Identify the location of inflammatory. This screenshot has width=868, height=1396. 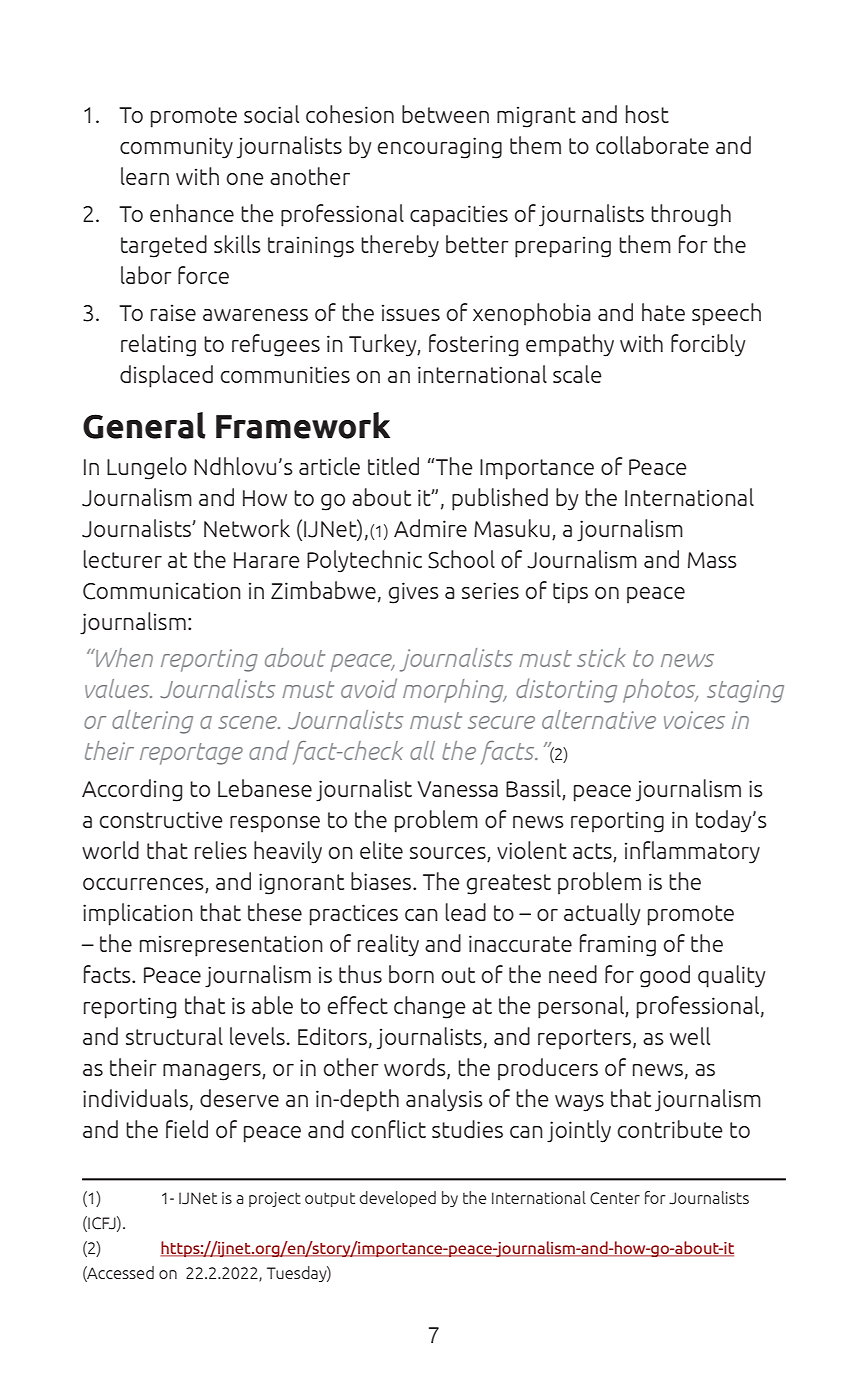
(692, 852).
